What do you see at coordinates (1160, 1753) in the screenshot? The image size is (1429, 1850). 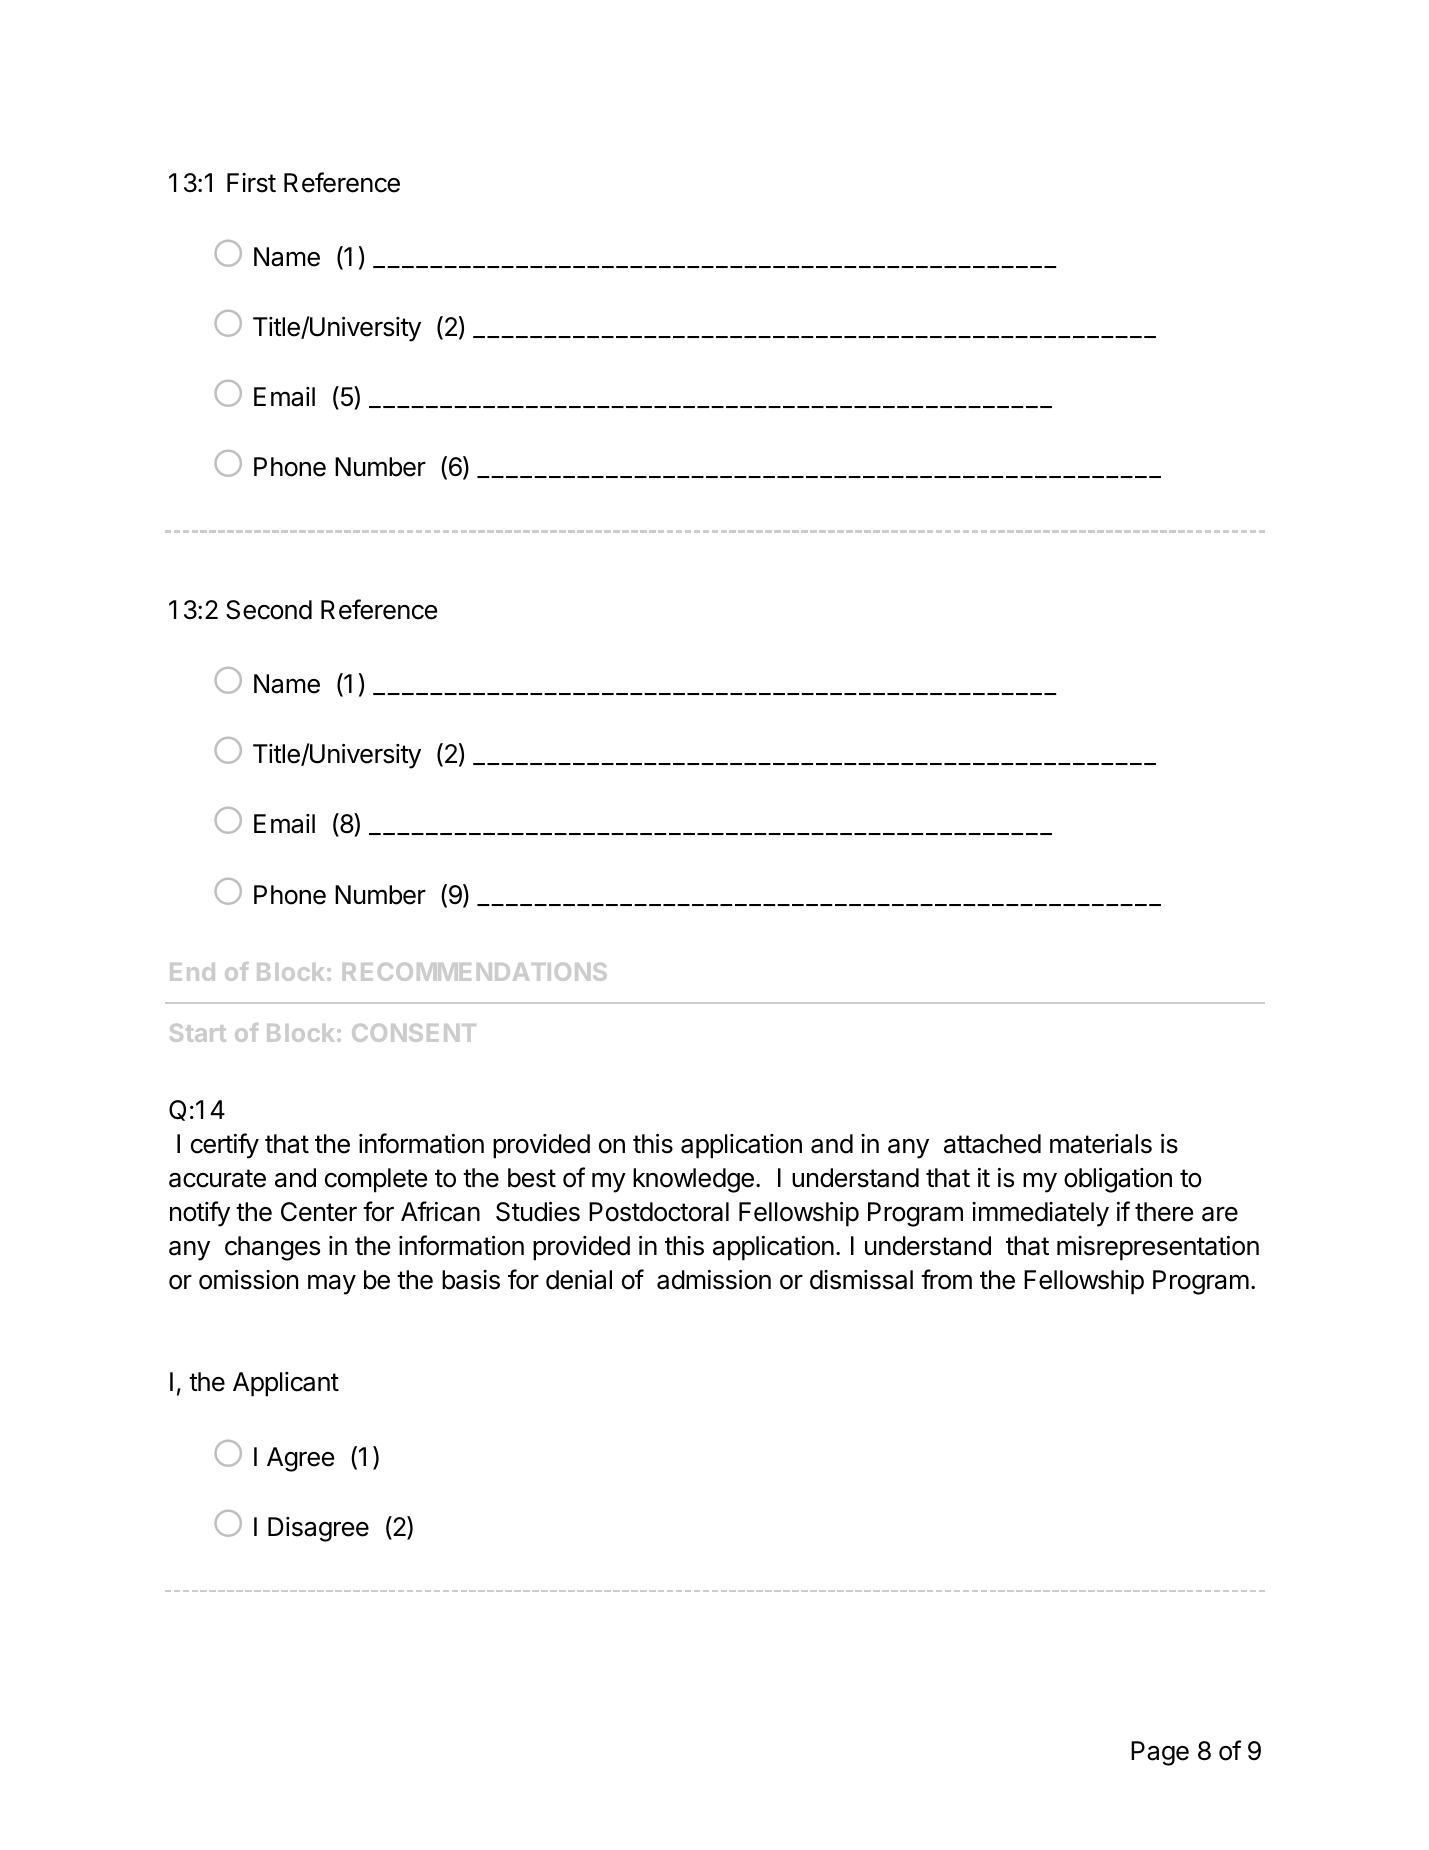 I see `Page` at bounding box center [1160, 1753].
